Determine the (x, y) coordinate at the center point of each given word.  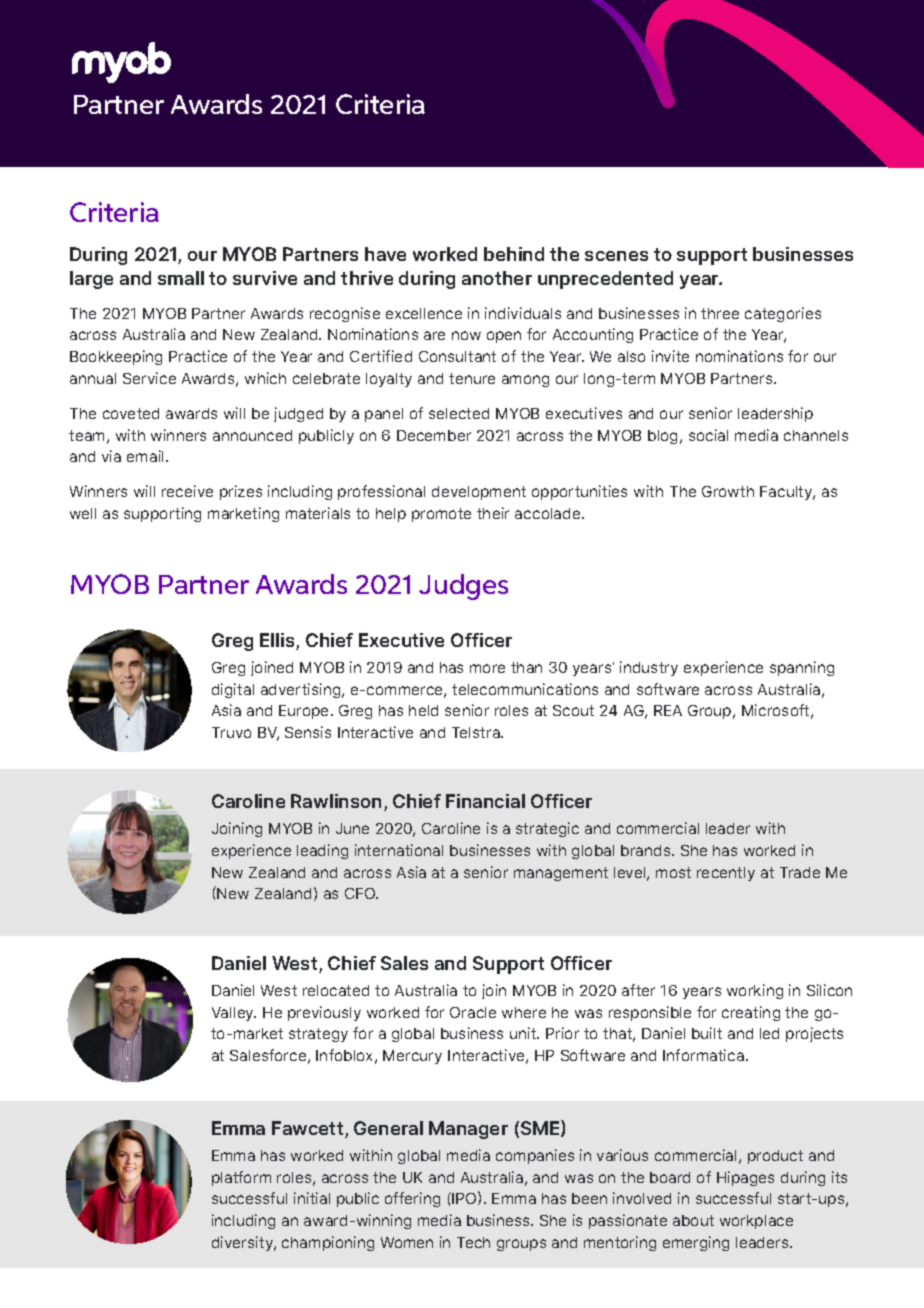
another (497, 278)
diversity (244, 1243)
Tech (473, 1242)
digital (233, 690)
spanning (802, 668)
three (720, 313)
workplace (756, 1222)
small (181, 278)
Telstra (477, 732)
